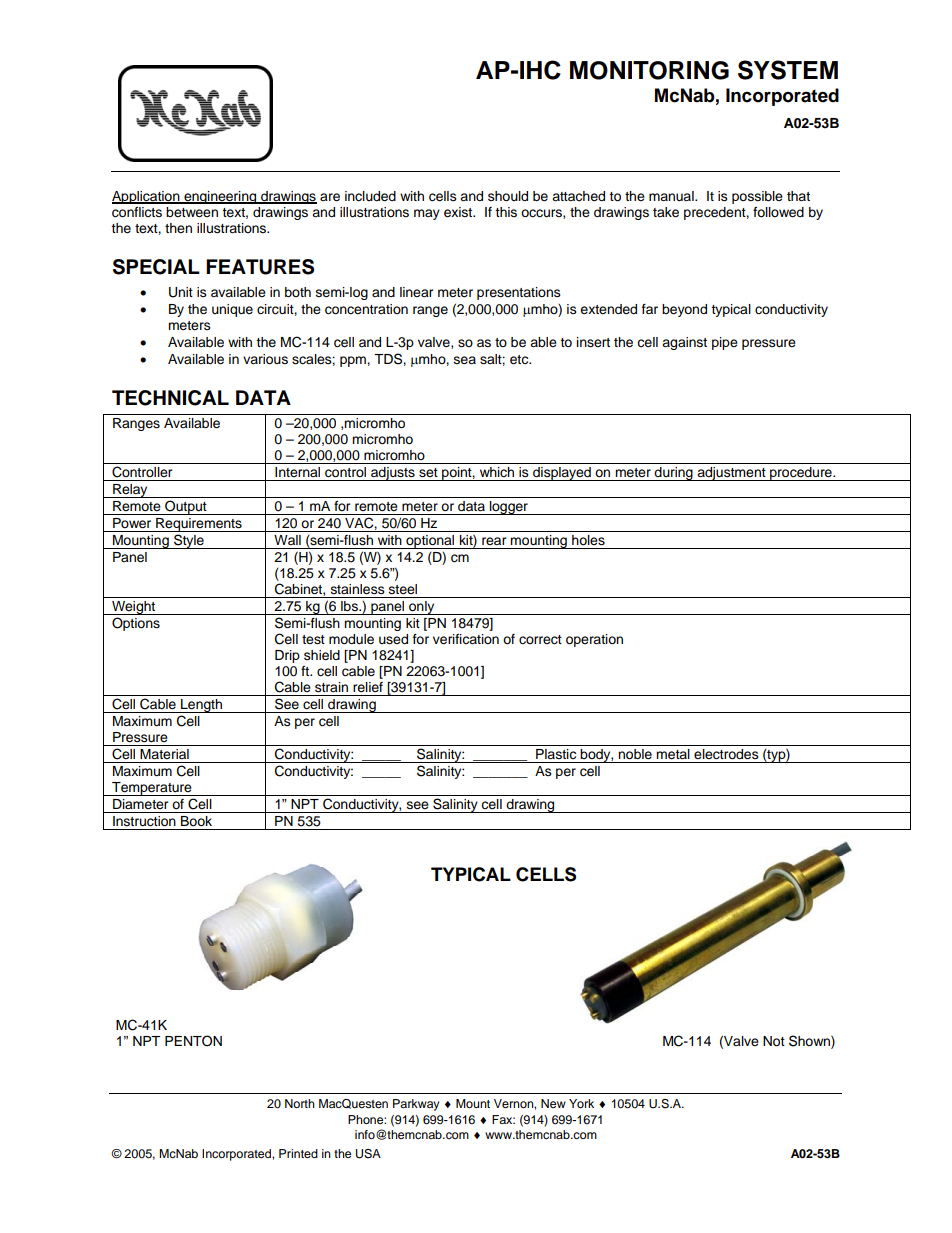 The width and height of the image is (952, 1233). What do you see at coordinates (649, 70) in the image?
I see `MONITORING` at bounding box center [649, 70].
